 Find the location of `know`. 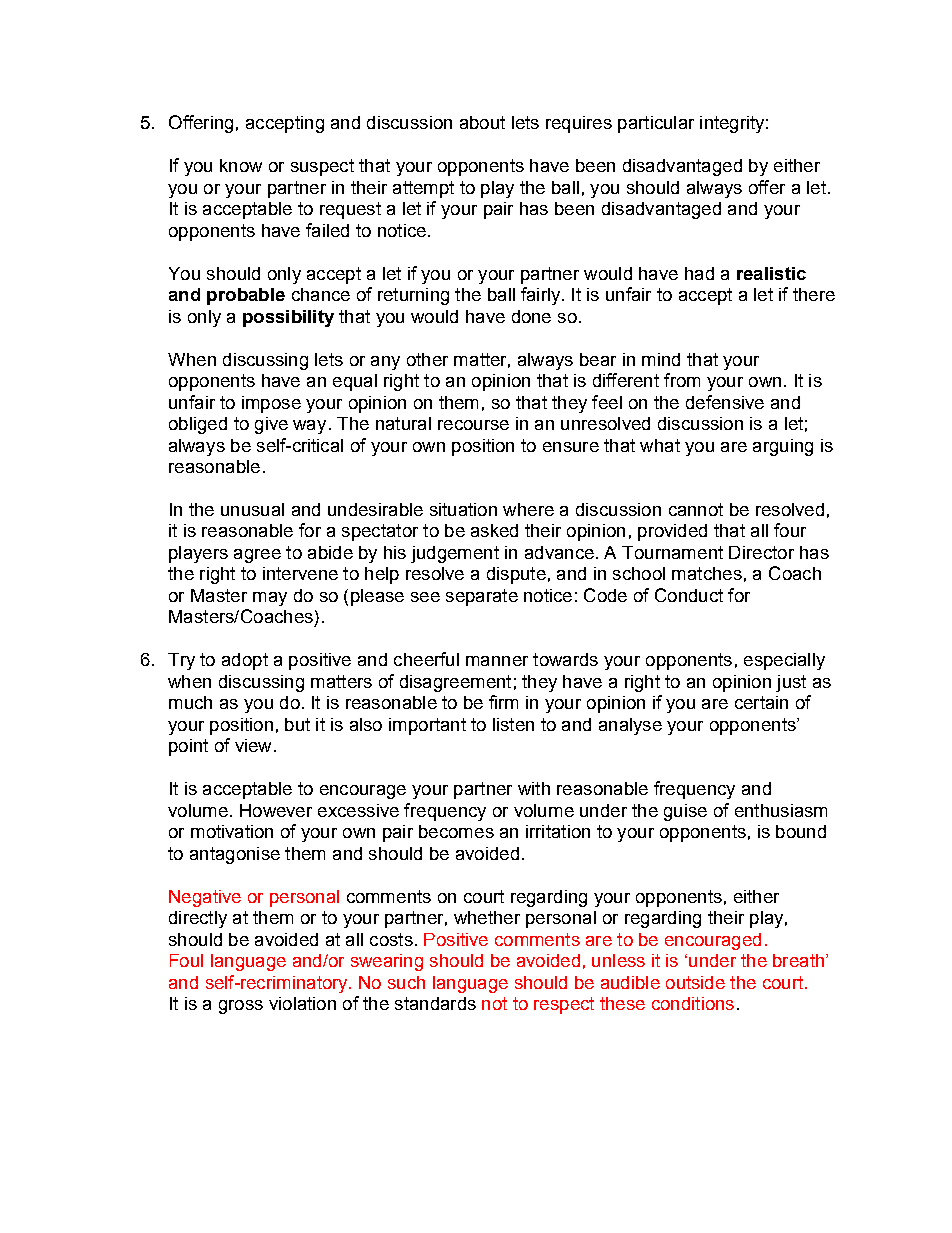

know is located at coordinates (241, 165).
